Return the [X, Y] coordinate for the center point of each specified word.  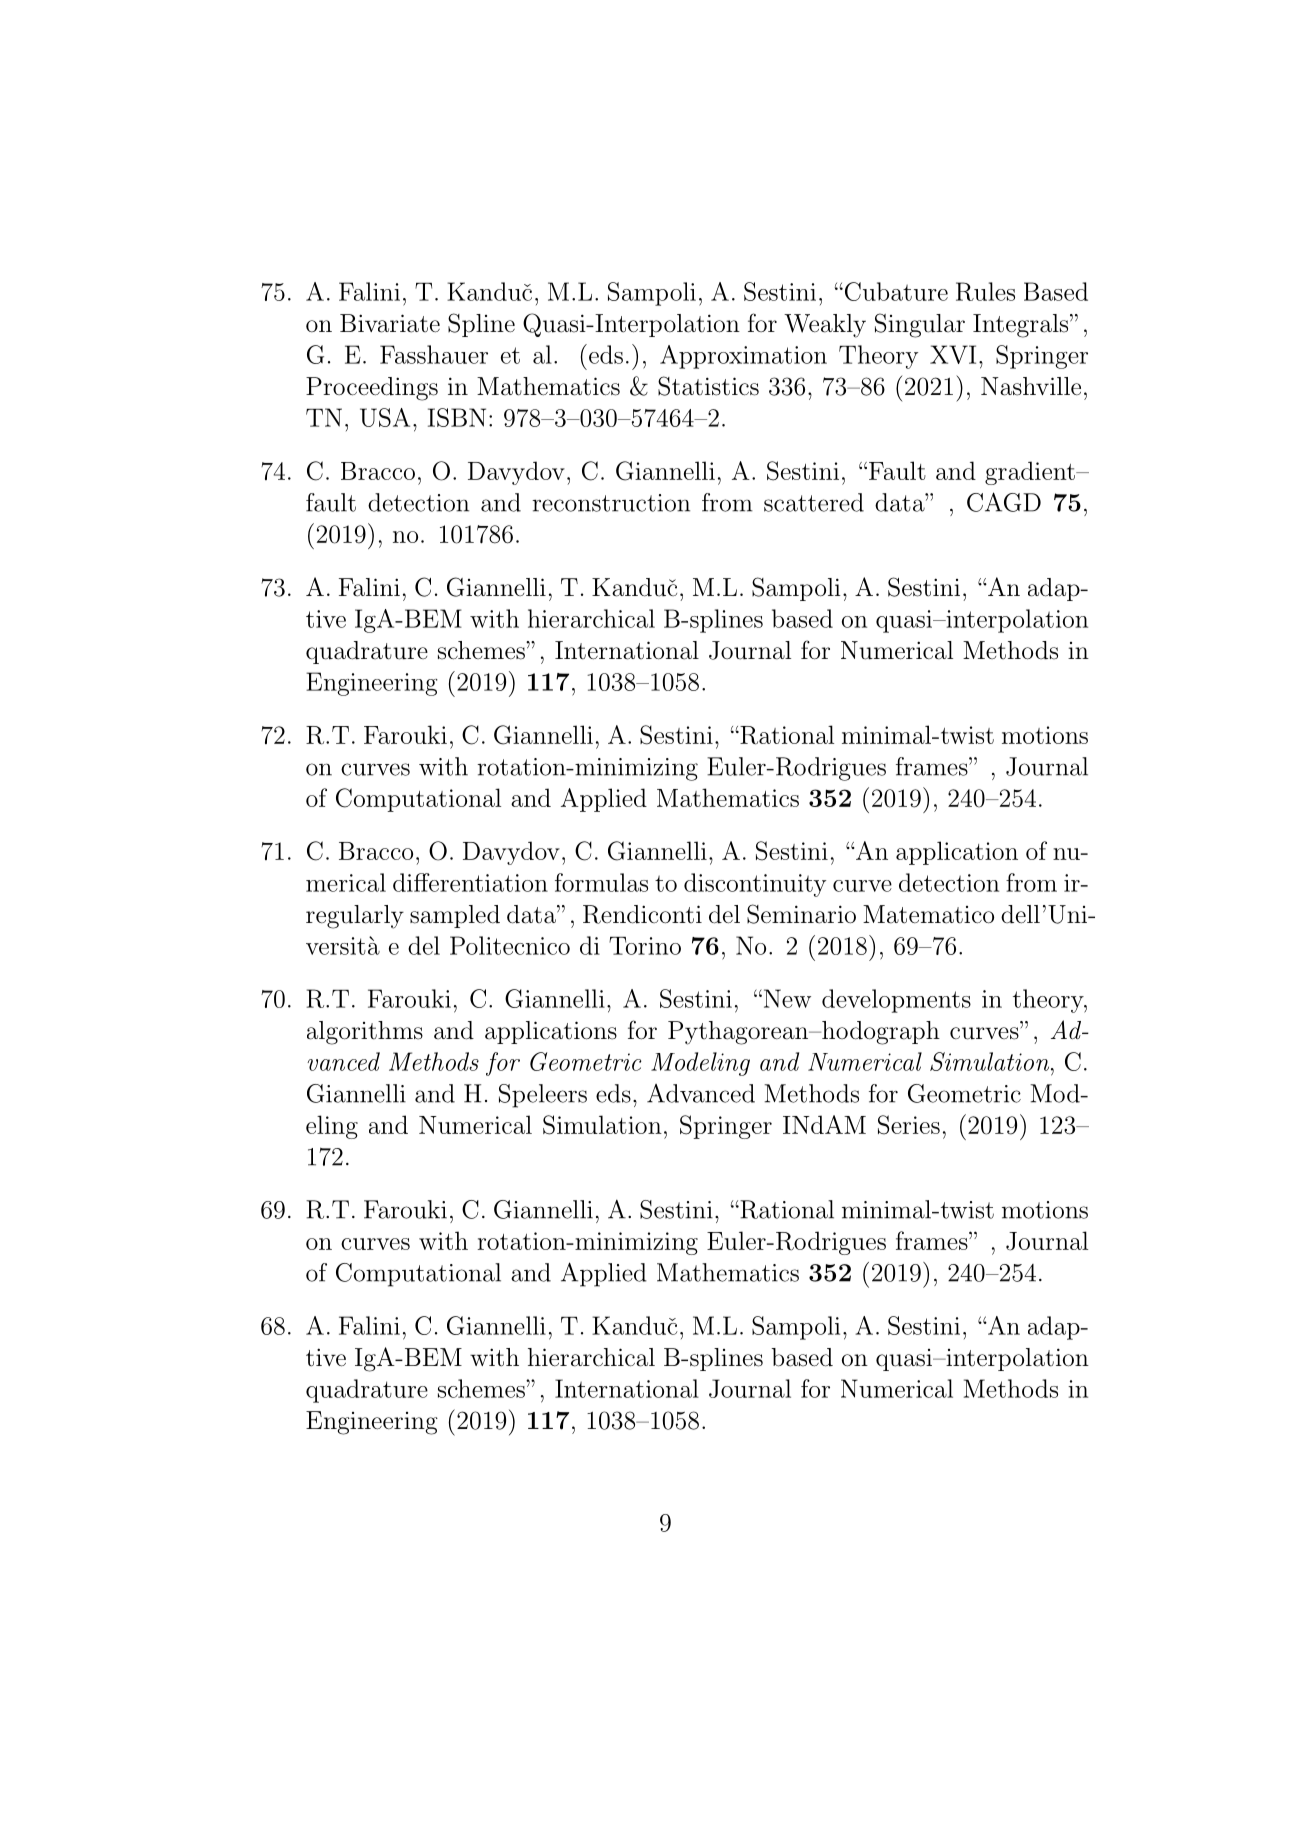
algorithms [365, 1033]
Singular [920, 325]
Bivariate [390, 323]
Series [909, 1125]
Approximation [743, 357]
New [786, 998]
